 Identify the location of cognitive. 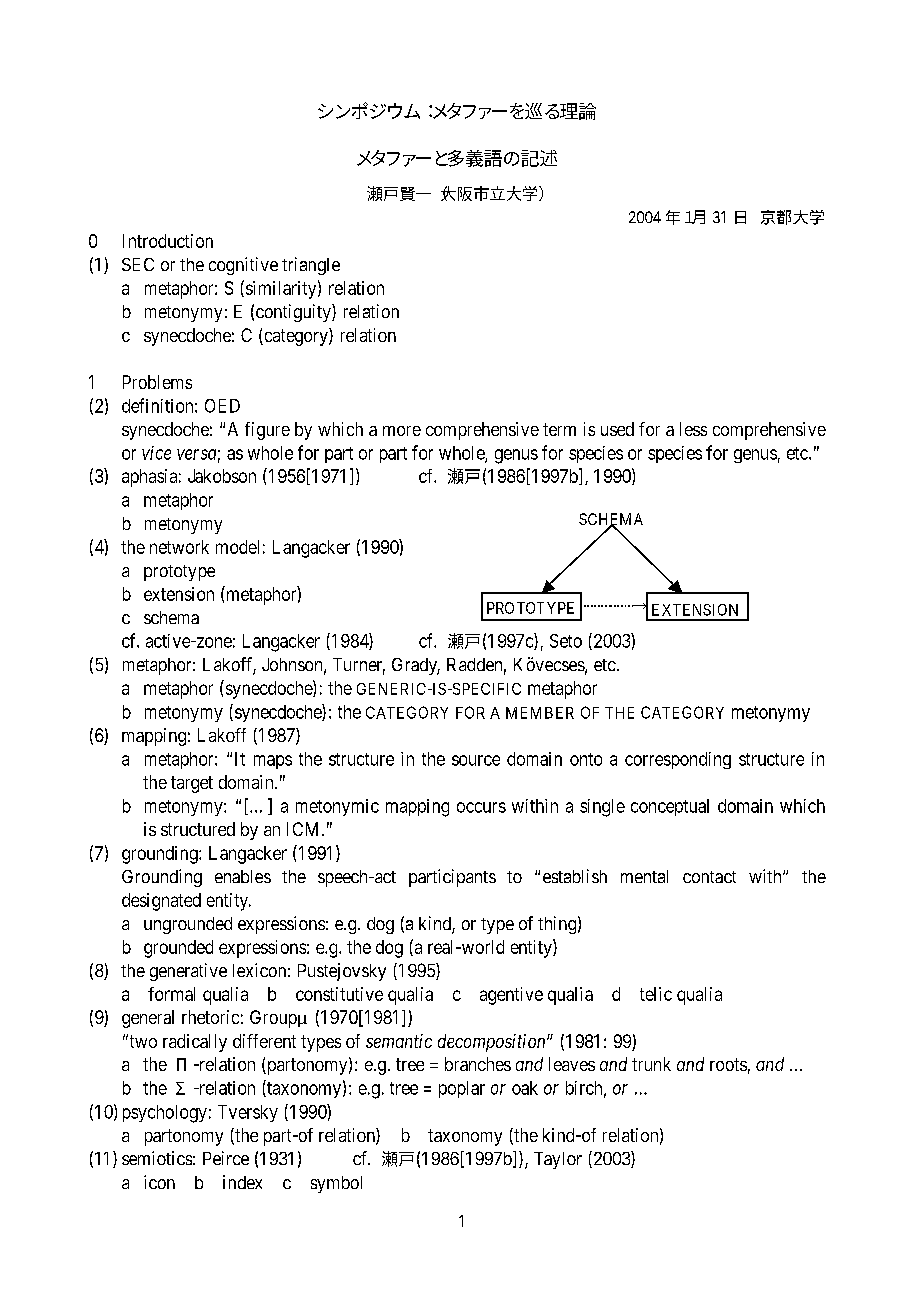
(243, 266).
